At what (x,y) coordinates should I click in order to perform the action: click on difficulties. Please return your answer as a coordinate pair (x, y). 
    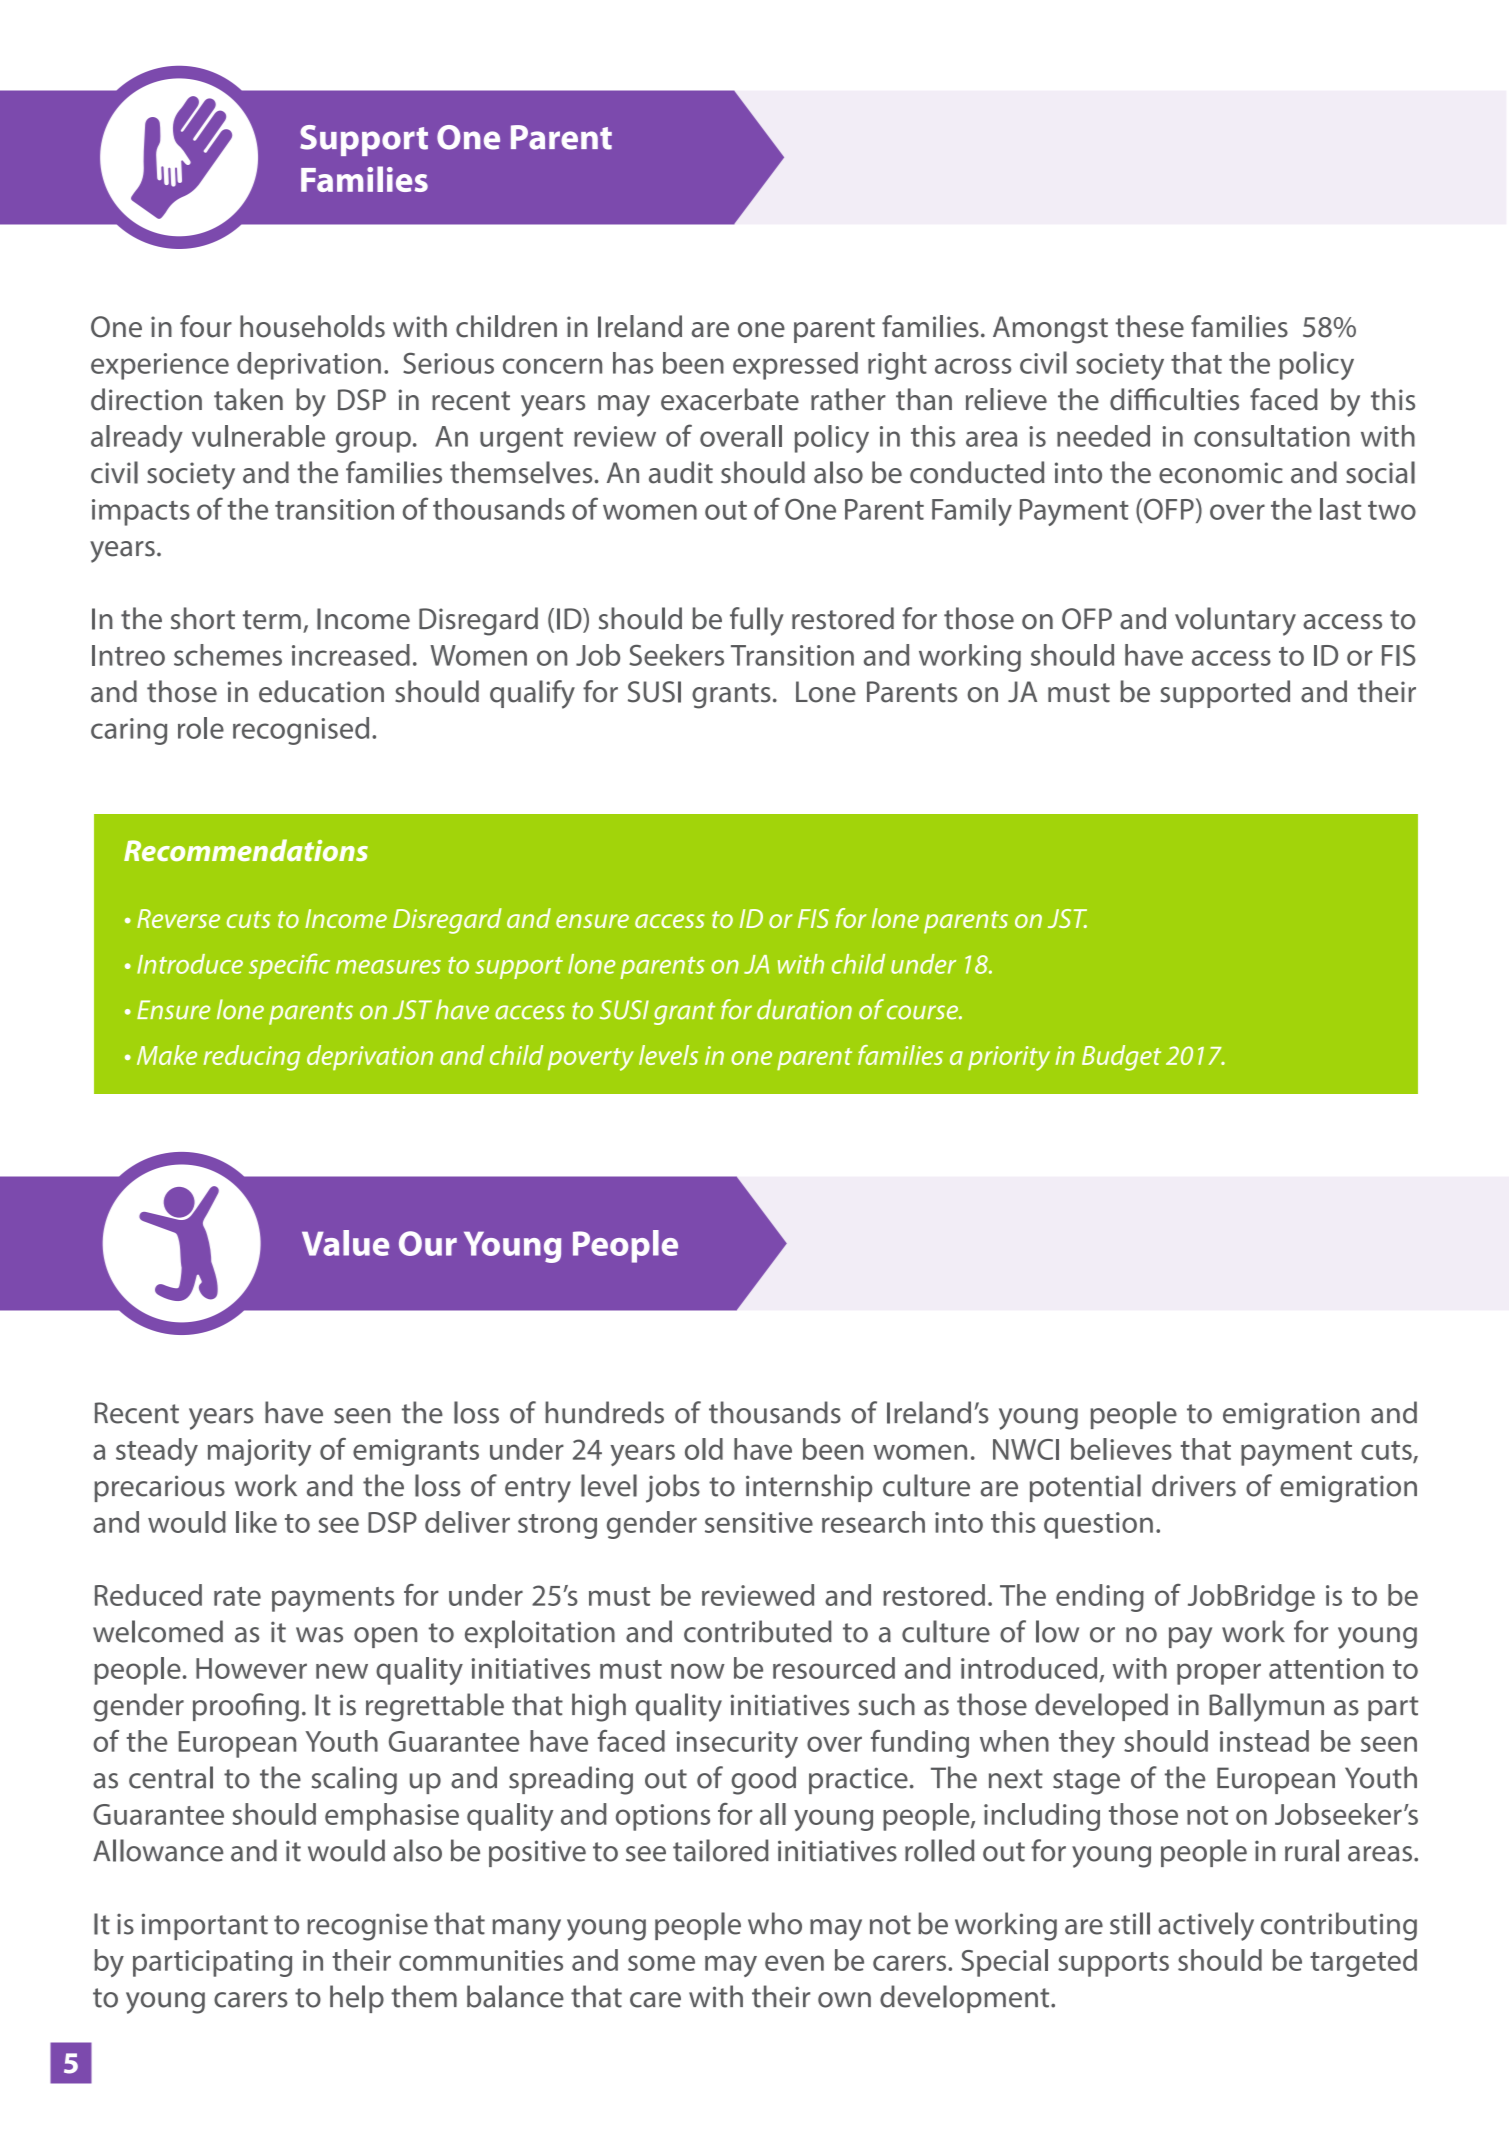
    Looking at the image, I should click on (1174, 399).
